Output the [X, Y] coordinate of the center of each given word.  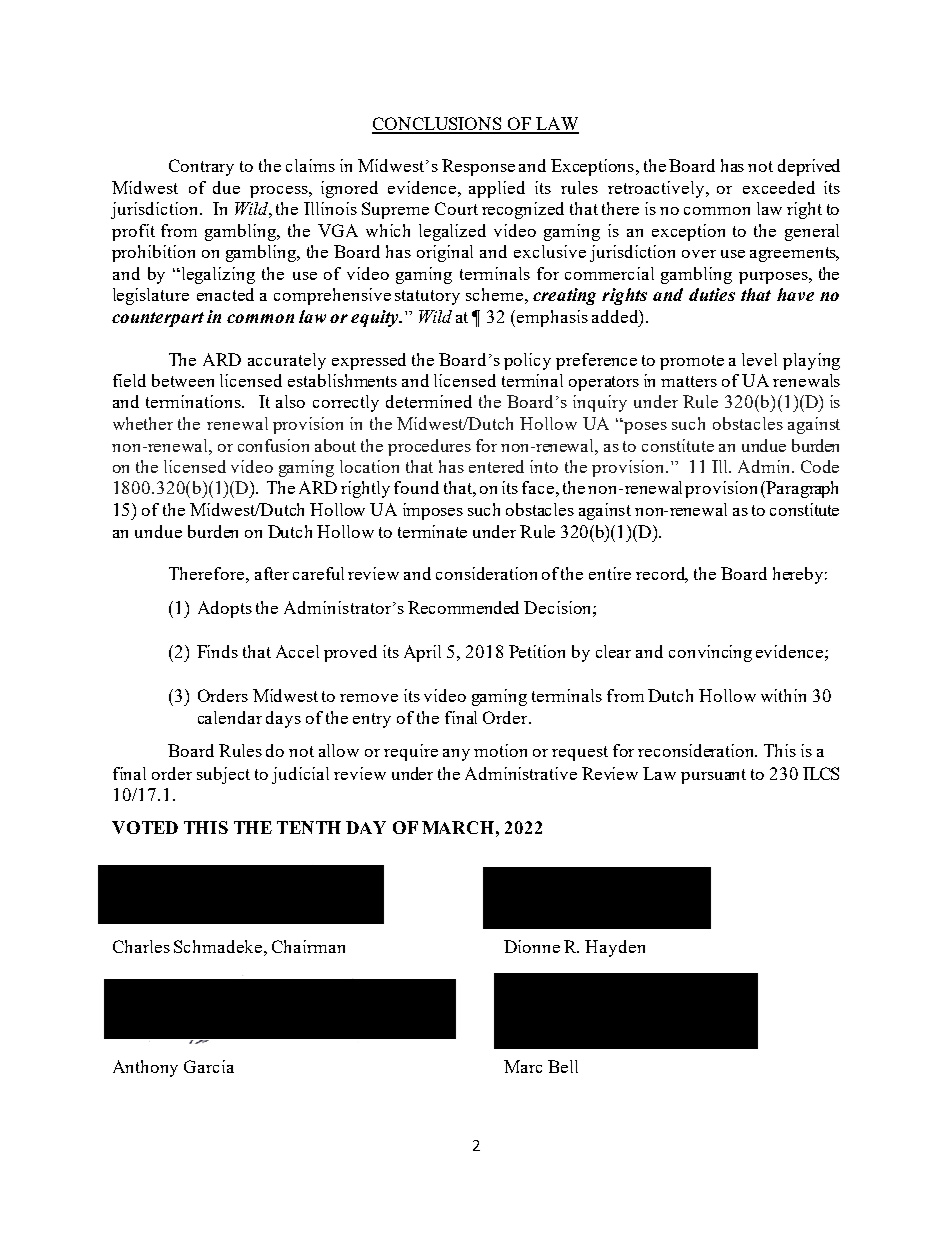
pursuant [713, 776]
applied [497, 189]
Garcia [209, 1066]
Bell [563, 1066]
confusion [273, 445]
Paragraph [801, 489]
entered [496, 466]
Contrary [201, 167]
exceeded [779, 187]
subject [223, 775]
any [456, 755]
